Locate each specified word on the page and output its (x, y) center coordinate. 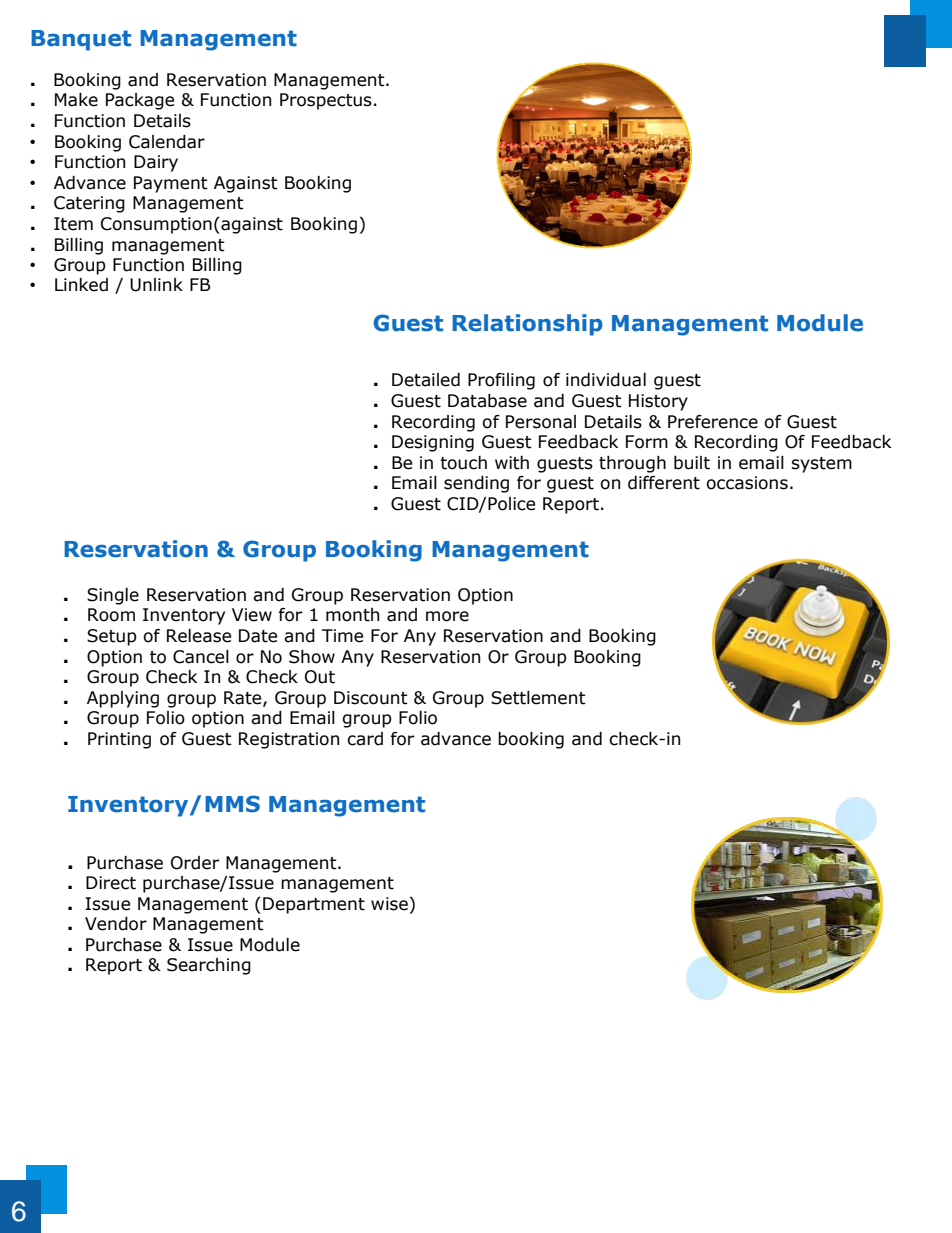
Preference (713, 422)
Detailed (426, 380)
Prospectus (326, 101)
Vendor (116, 924)
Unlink (156, 285)
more (447, 616)
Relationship (527, 325)
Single (113, 596)
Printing (119, 740)
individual (606, 380)
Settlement (538, 698)
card (365, 739)
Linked (81, 285)
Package (140, 101)
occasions (747, 483)
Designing (433, 443)
